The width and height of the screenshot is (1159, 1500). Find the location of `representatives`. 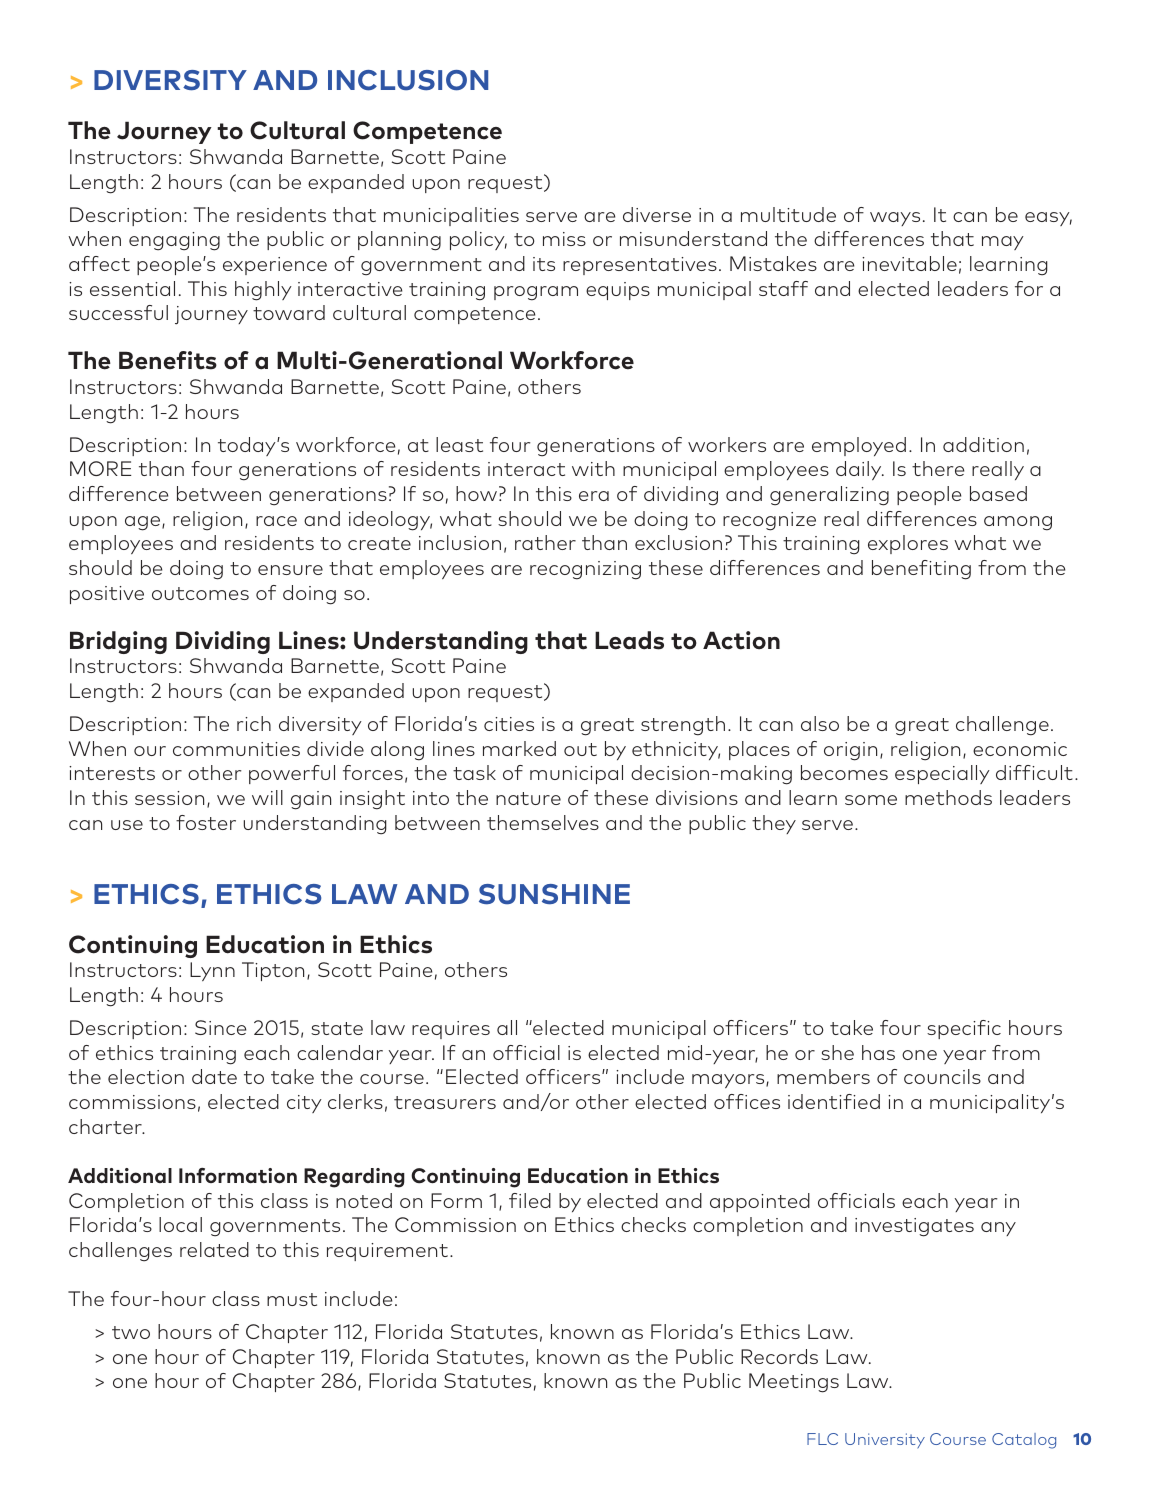

representatives is located at coordinates (640, 266).
